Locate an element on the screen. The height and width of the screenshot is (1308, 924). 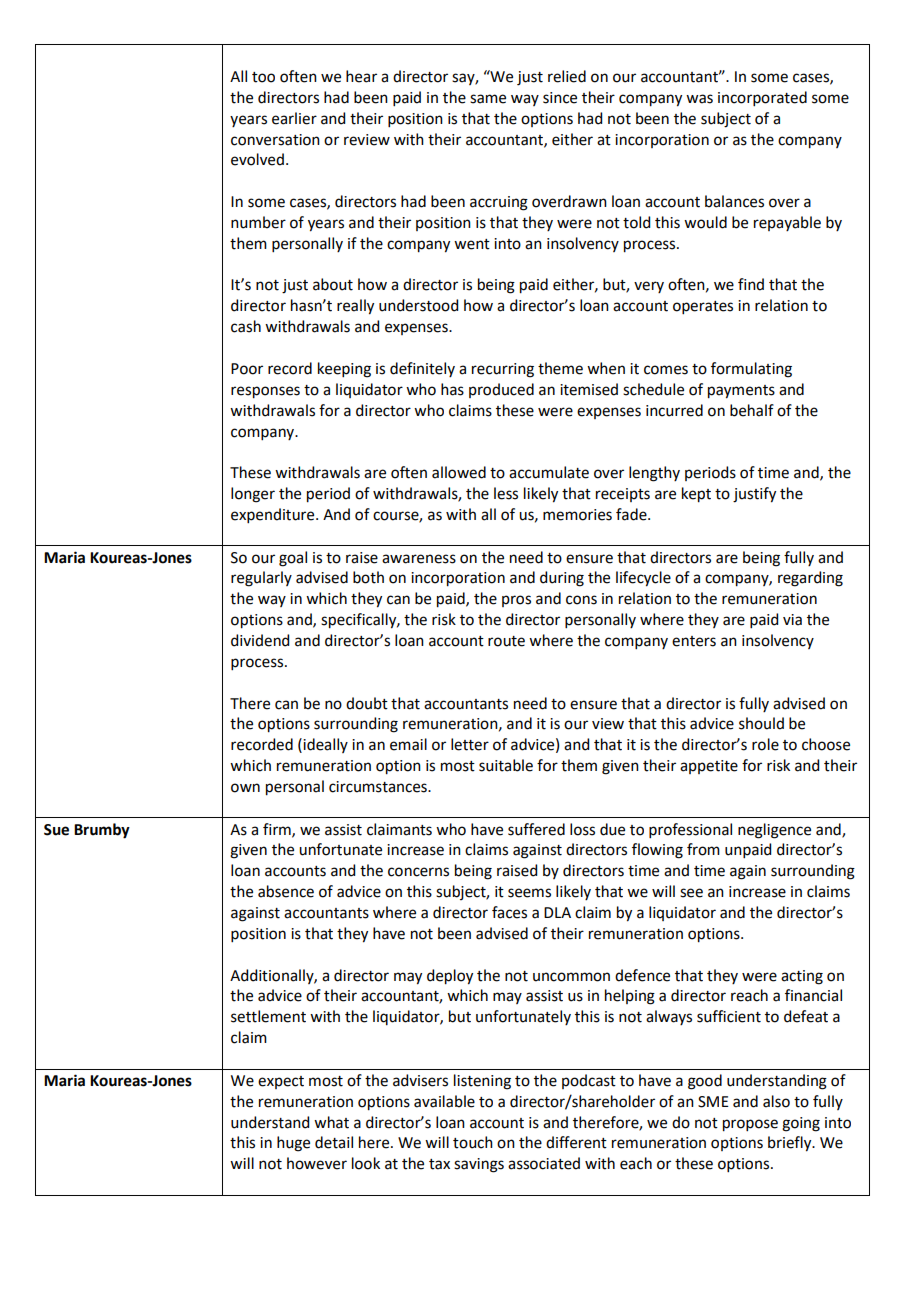
enters is located at coordinates (694, 641).
